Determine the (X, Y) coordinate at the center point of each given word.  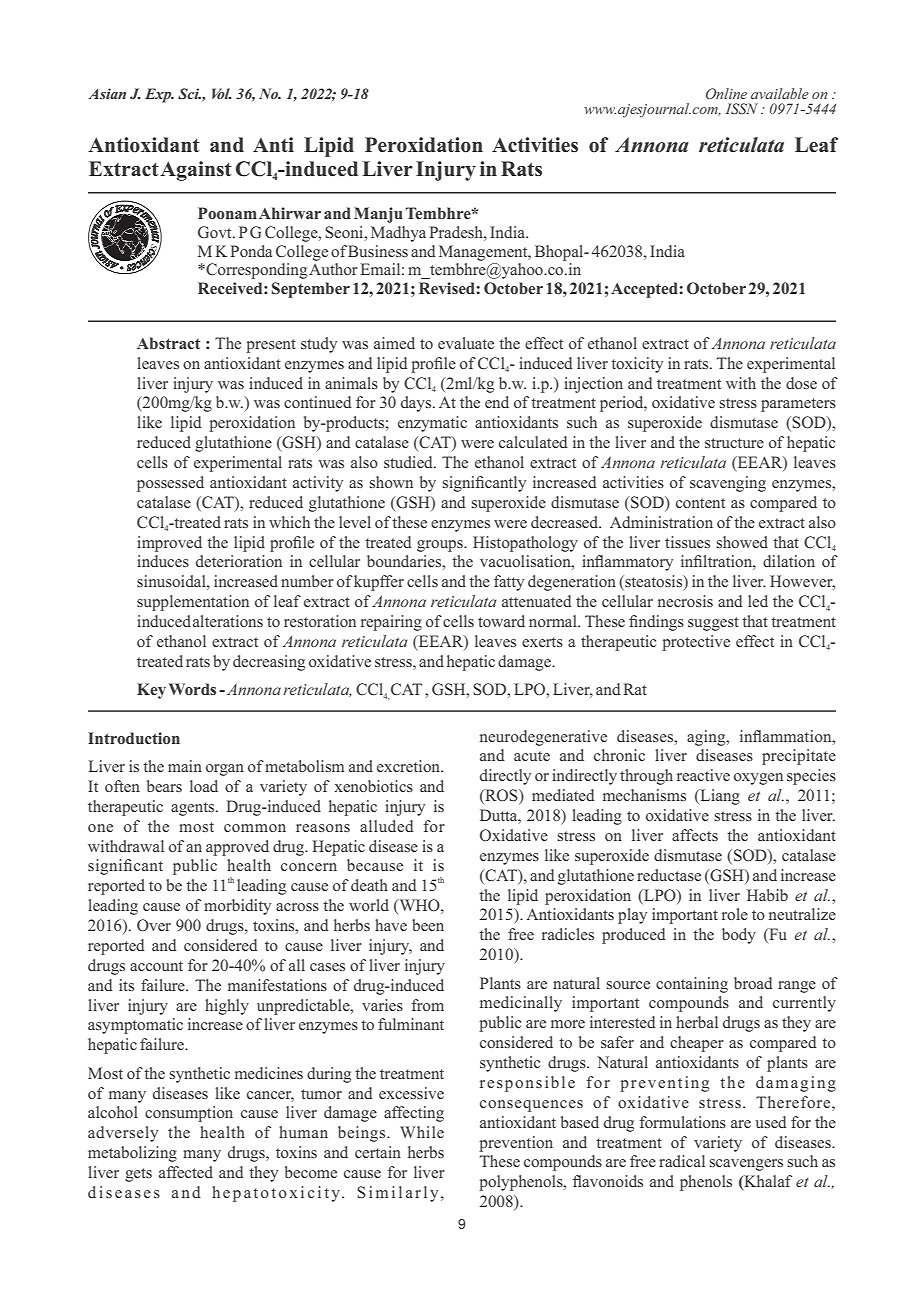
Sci (189, 93)
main (185, 766)
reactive (703, 775)
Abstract (168, 343)
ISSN (741, 108)
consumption (189, 1114)
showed (742, 542)
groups (441, 546)
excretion (410, 766)
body (739, 936)
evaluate (466, 343)
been (428, 925)
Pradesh (457, 232)
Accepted (645, 290)
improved (169, 544)
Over (154, 925)
